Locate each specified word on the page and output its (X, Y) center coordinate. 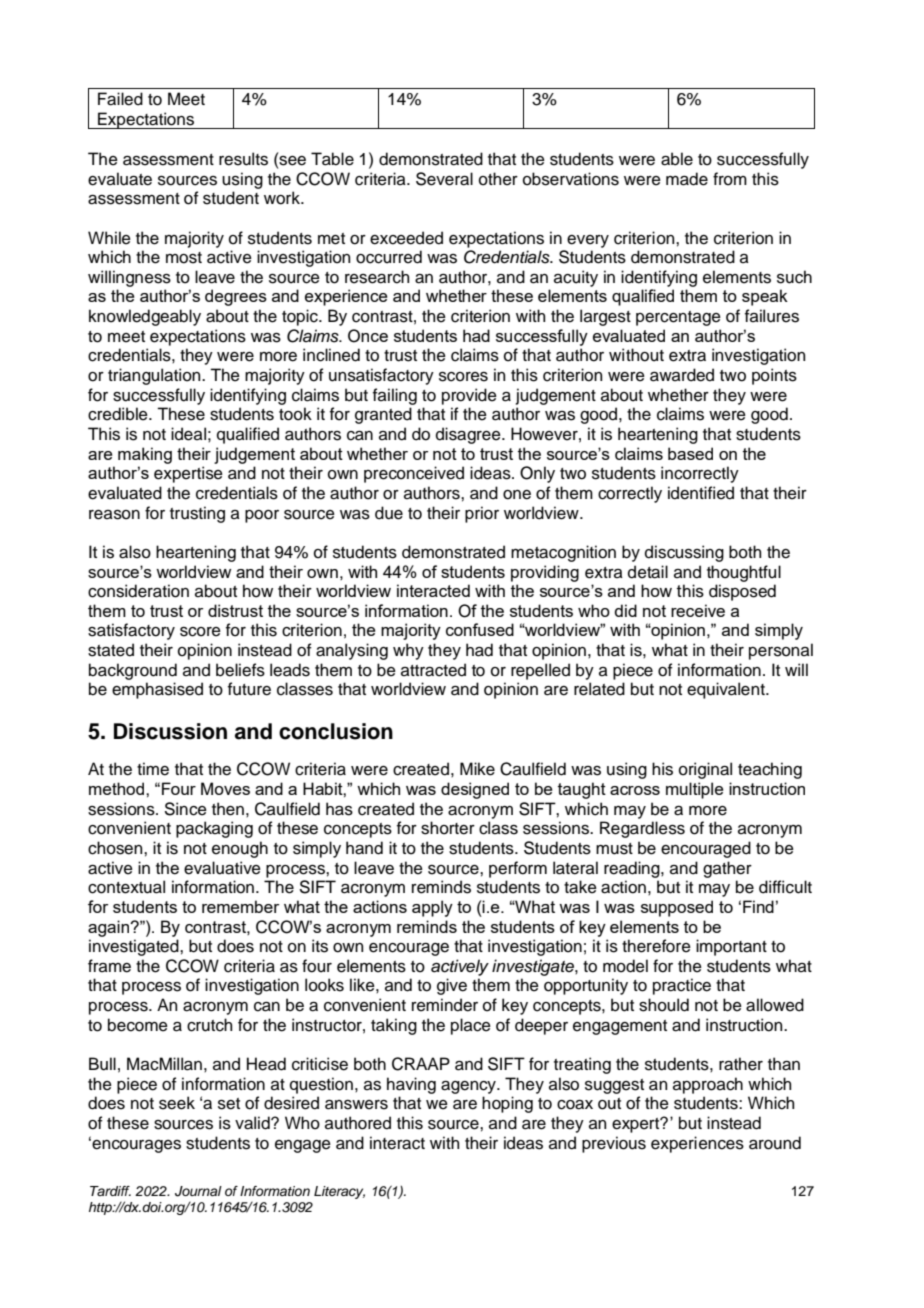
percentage (678, 318)
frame (109, 966)
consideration (138, 591)
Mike (477, 769)
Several (444, 179)
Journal (198, 1191)
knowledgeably (145, 317)
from (730, 179)
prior (482, 514)
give (452, 986)
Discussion (170, 731)
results (243, 159)
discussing (684, 553)
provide (469, 396)
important (731, 947)
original (705, 770)
